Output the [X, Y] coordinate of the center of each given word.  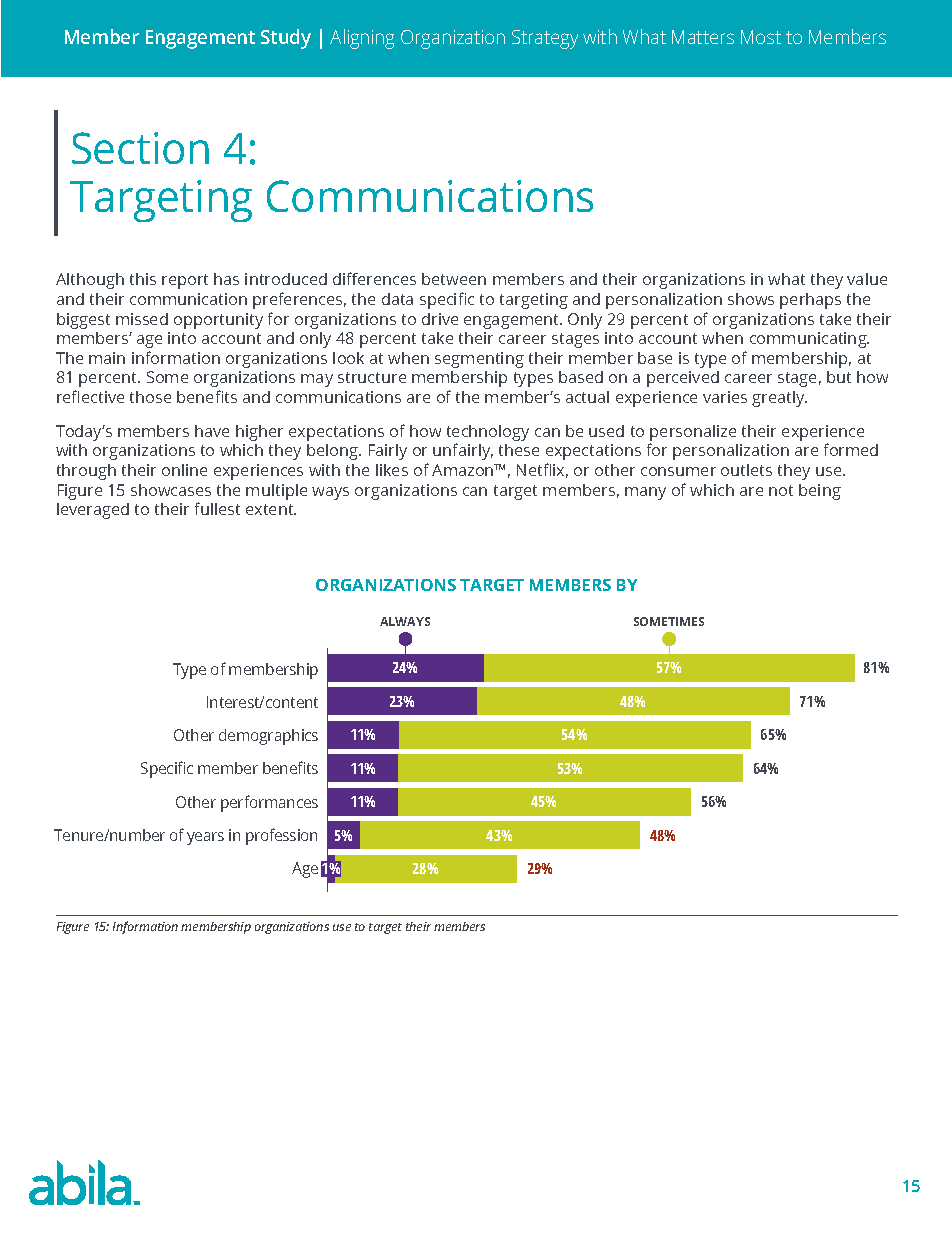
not [781, 490]
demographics [268, 737]
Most [761, 37]
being [820, 492]
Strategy [545, 39]
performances [269, 803]
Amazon [464, 470]
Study [286, 39]
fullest [217, 508]
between [454, 279]
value [867, 279]
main [107, 358]
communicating [809, 340]
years [205, 838]
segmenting [479, 360]
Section [140, 148]
